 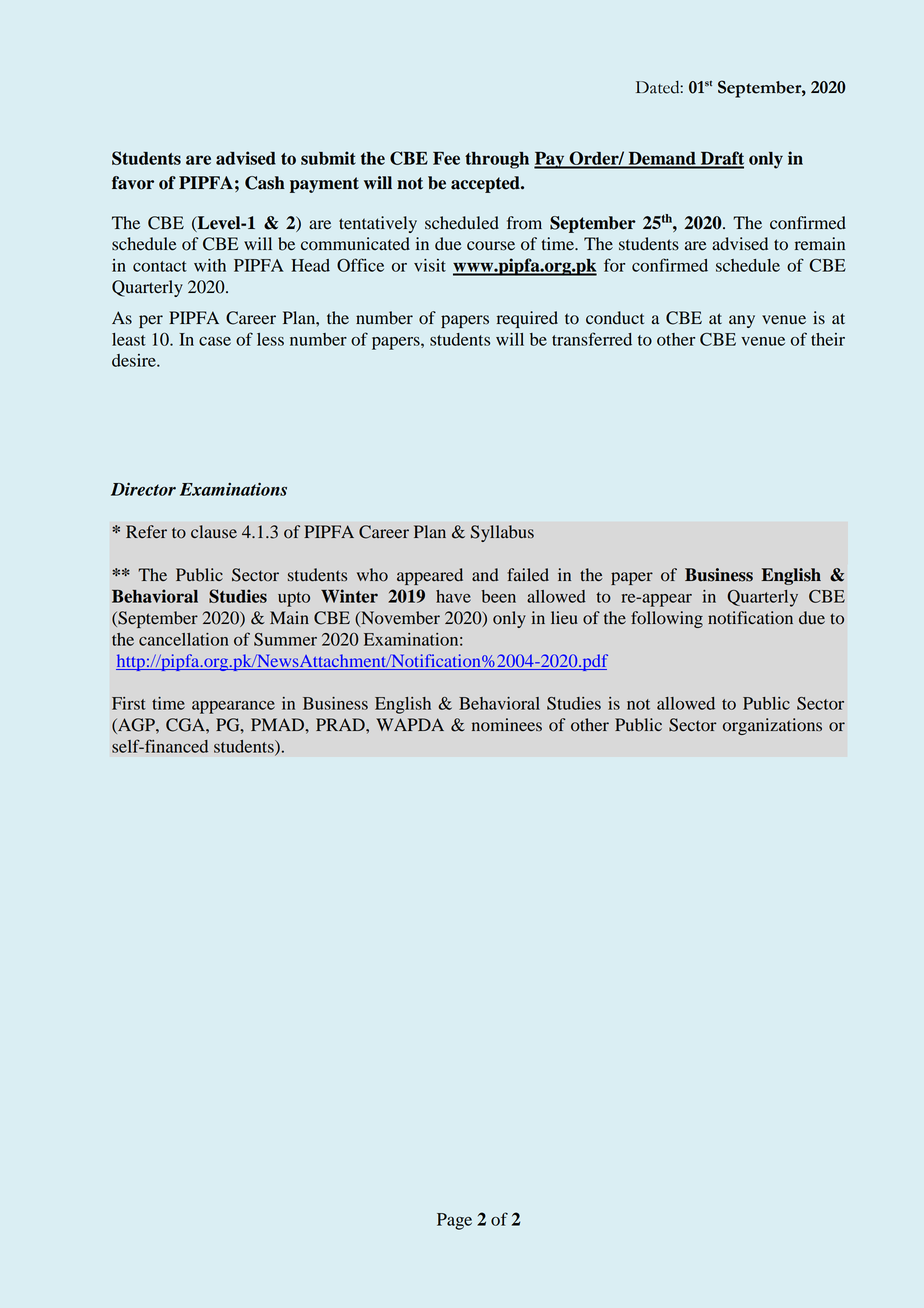 I want to click on organizations, so click(x=772, y=726).
